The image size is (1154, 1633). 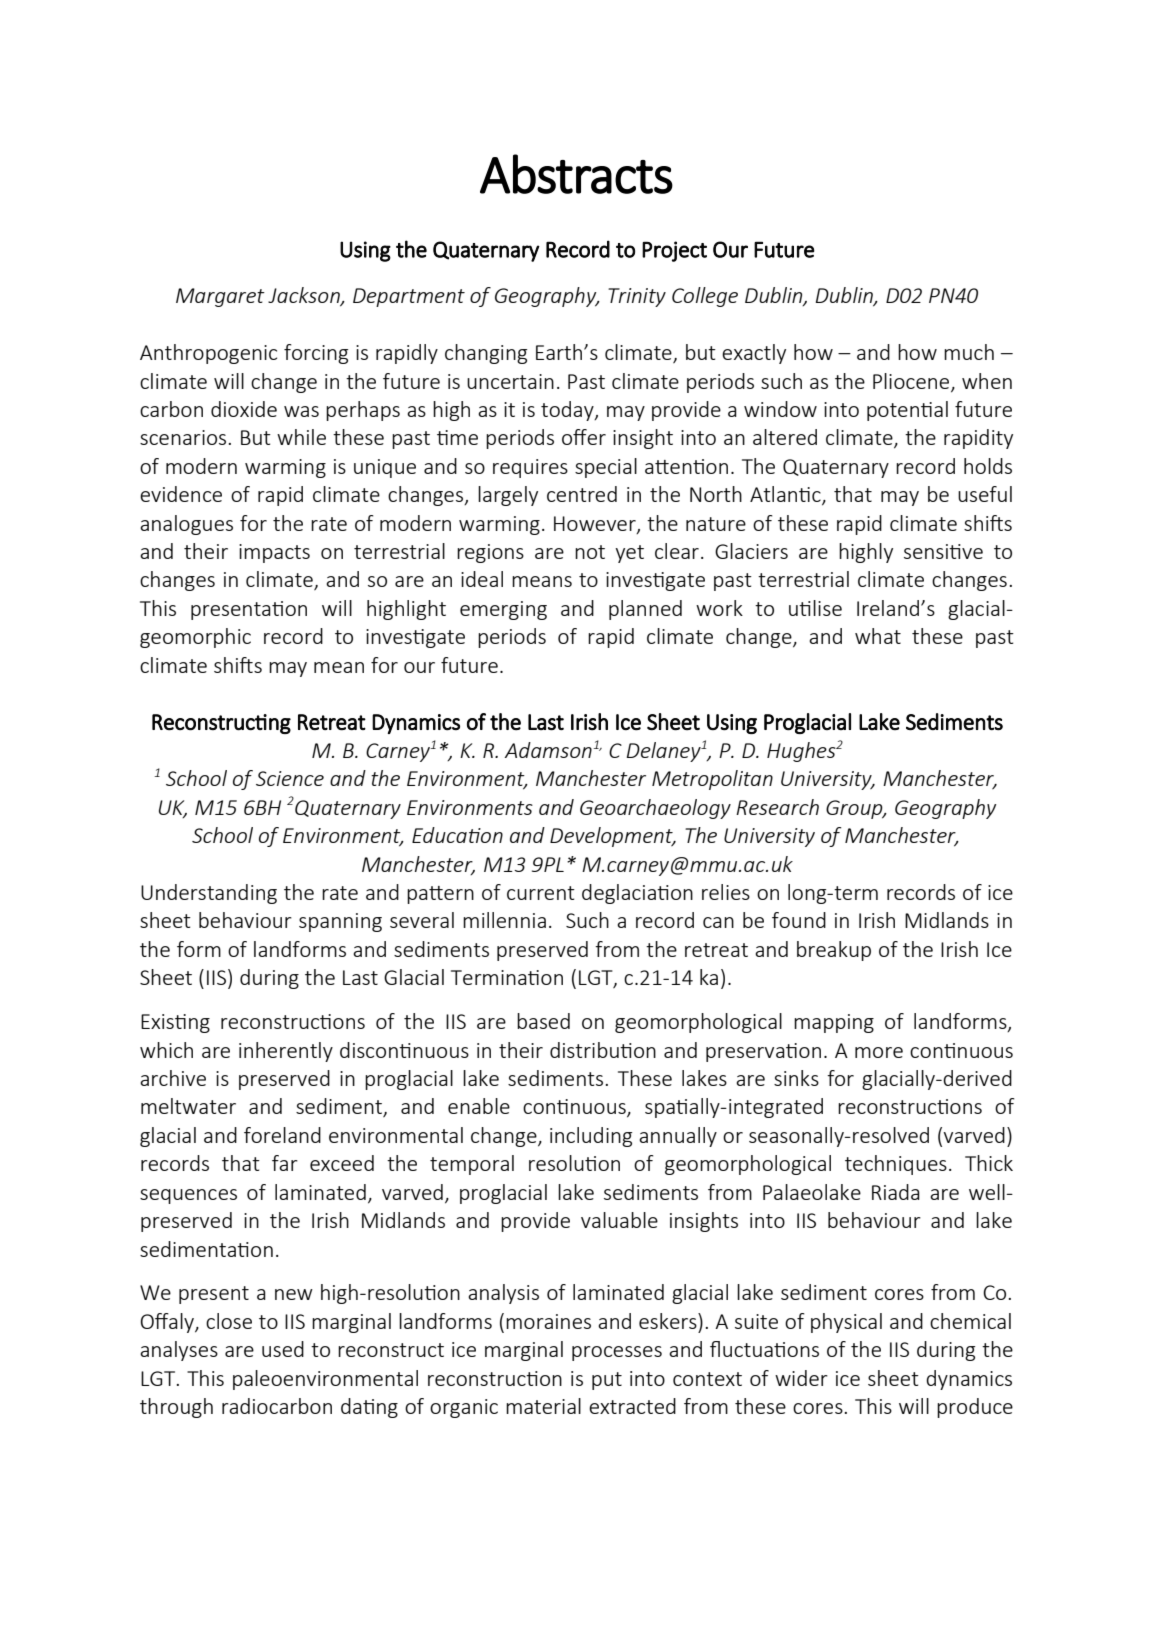 What do you see at coordinates (590, 552) in the screenshot?
I see `not` at bounding box center [590, 552].
